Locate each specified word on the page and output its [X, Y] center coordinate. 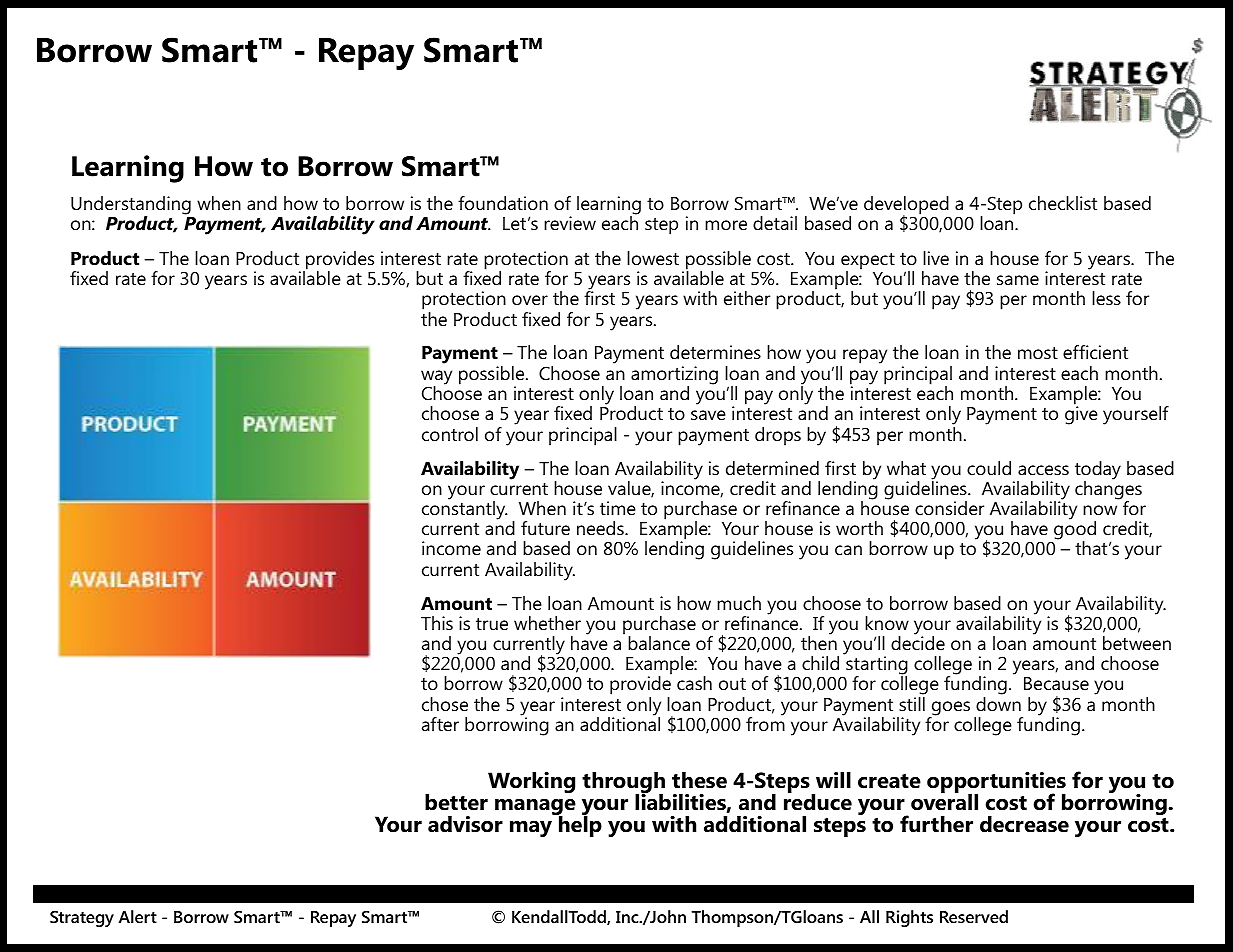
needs [601, 528]
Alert [138, 916]
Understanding [131, 206]
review [570, 223]
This [437, 623]
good [1074, 531]
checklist [1063, 203]
